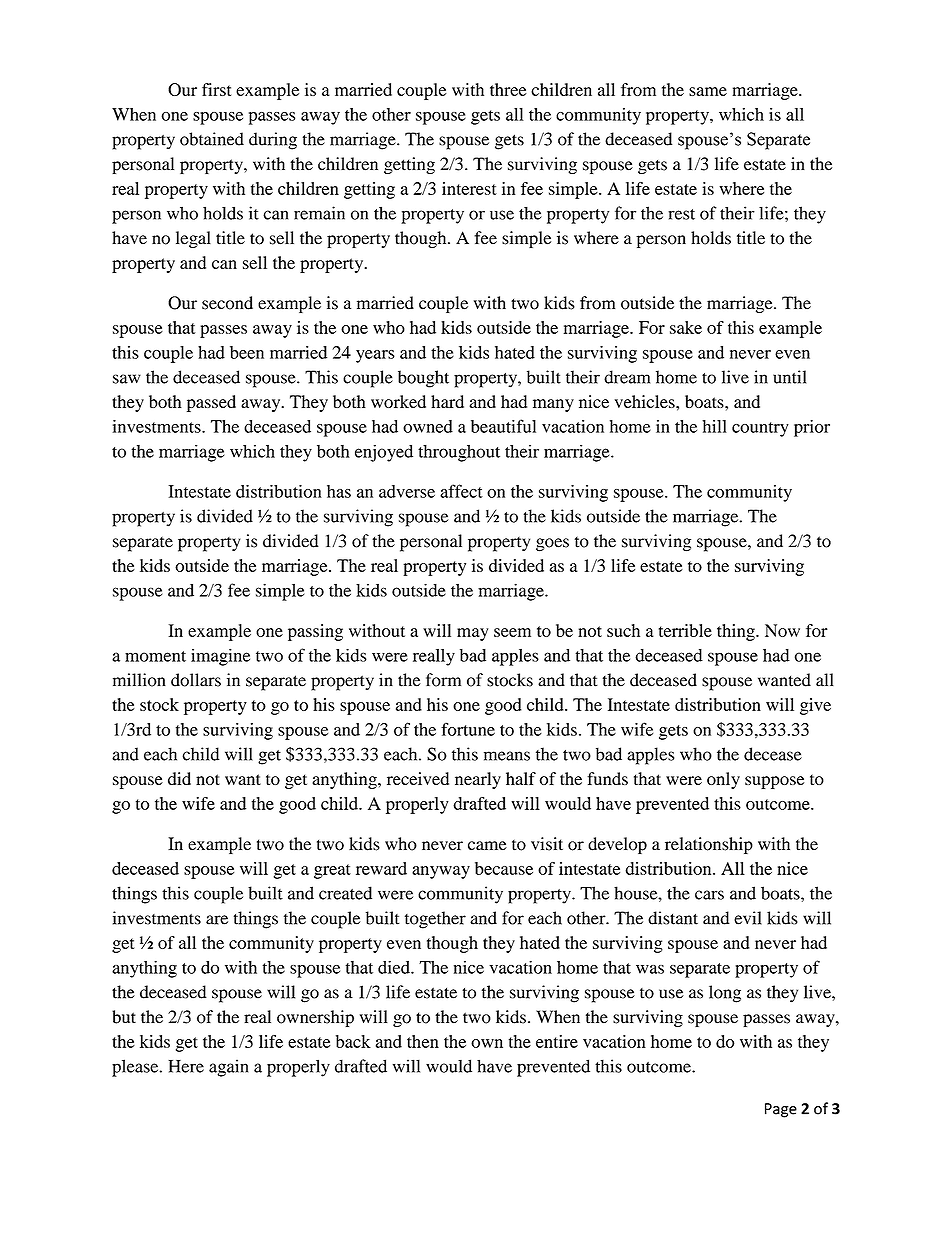 This screenshot has height=1233, width=952. What do you see at coordinates (789, 377) in the screenshot?
I see `until` at bounding box center [789, 377].
